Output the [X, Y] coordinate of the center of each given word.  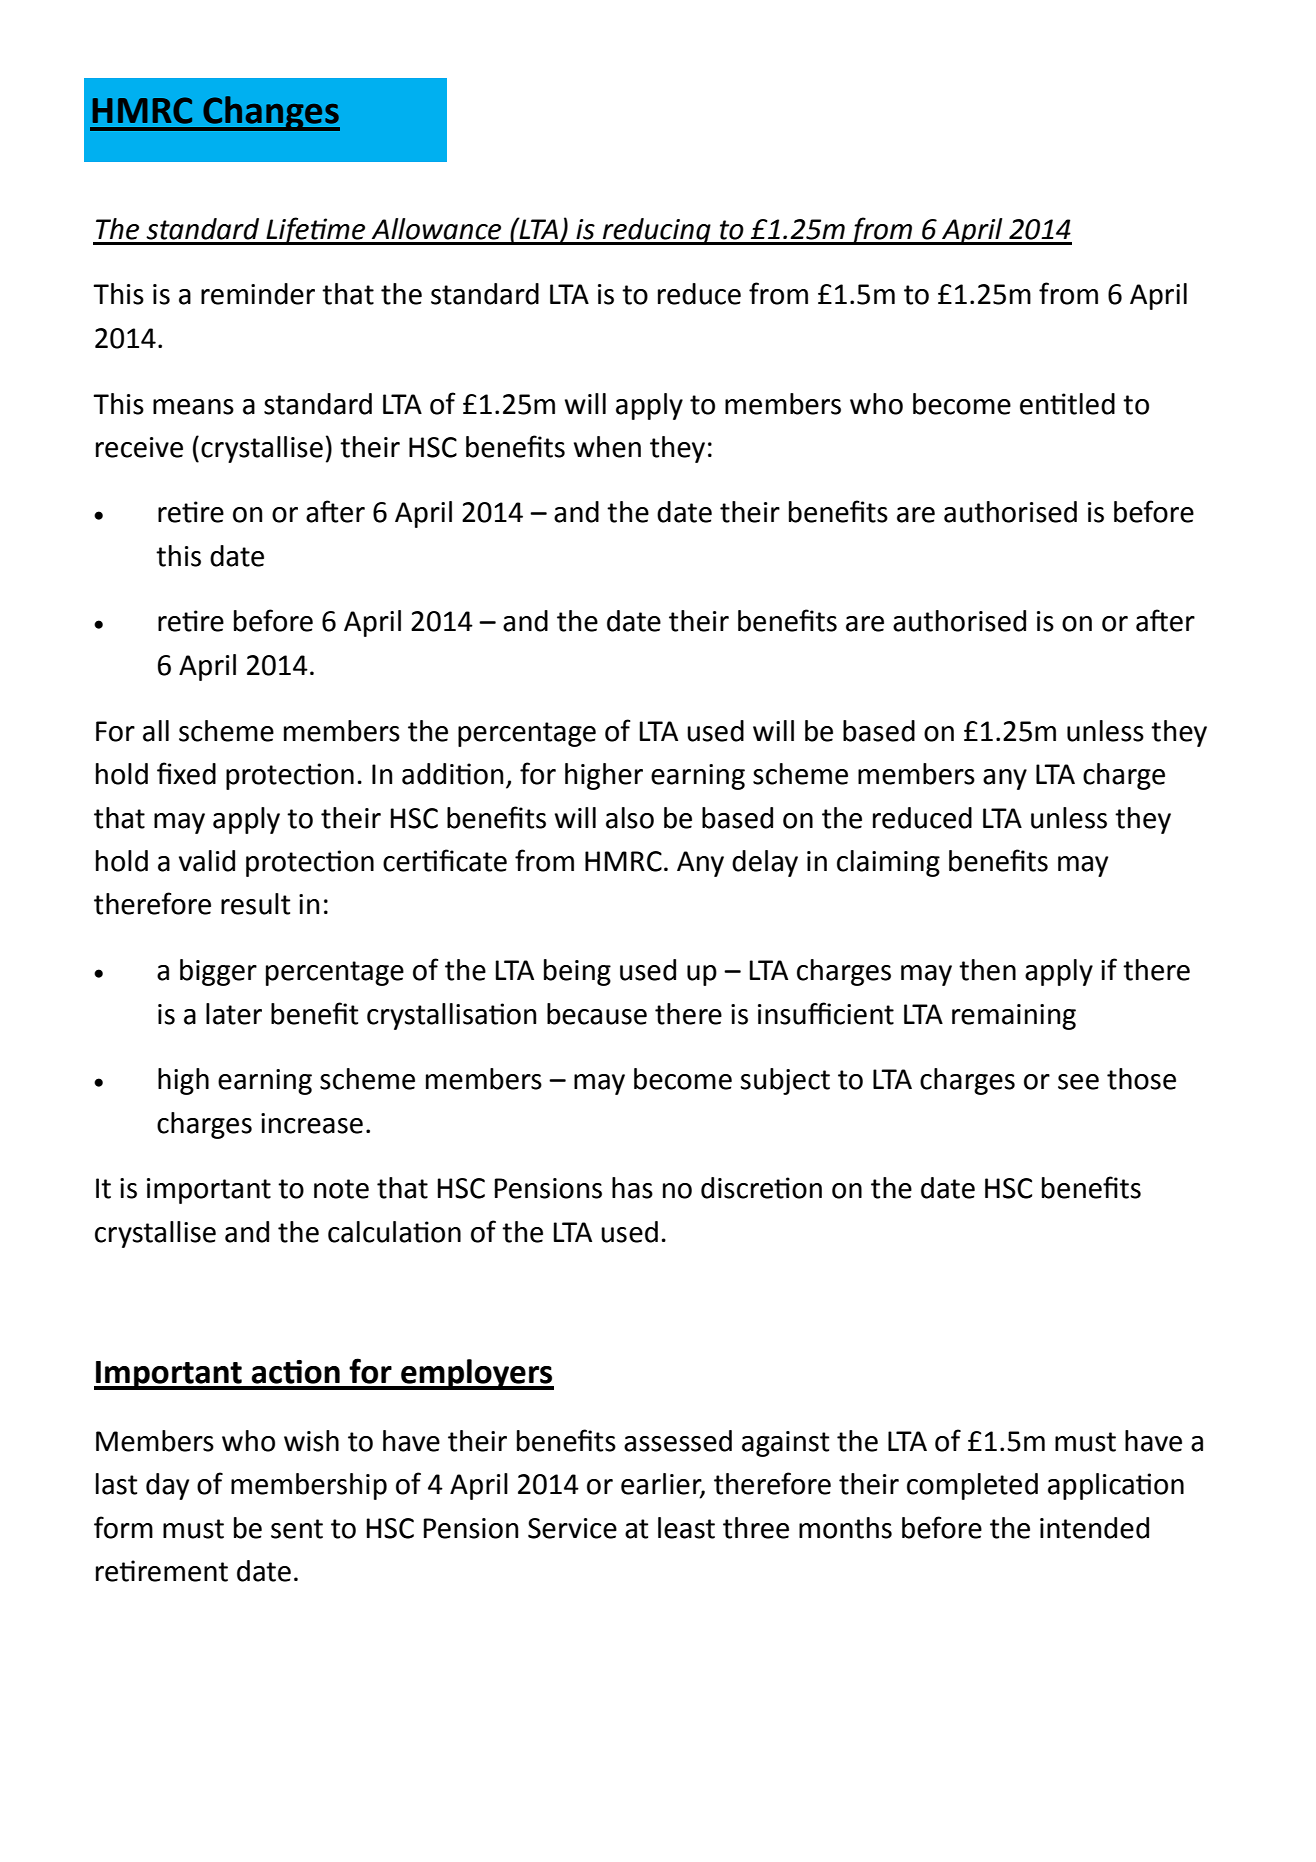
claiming [888, 863]
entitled [1067, 404]
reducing [657, 231]
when [607, 447]
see [1078, 1082]
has [632, 1188]
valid [207, 861]
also [630, 818]
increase [312, 1123]
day [167, 1486]
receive [139, 447]
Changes [270, 113]
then [987, 970]
